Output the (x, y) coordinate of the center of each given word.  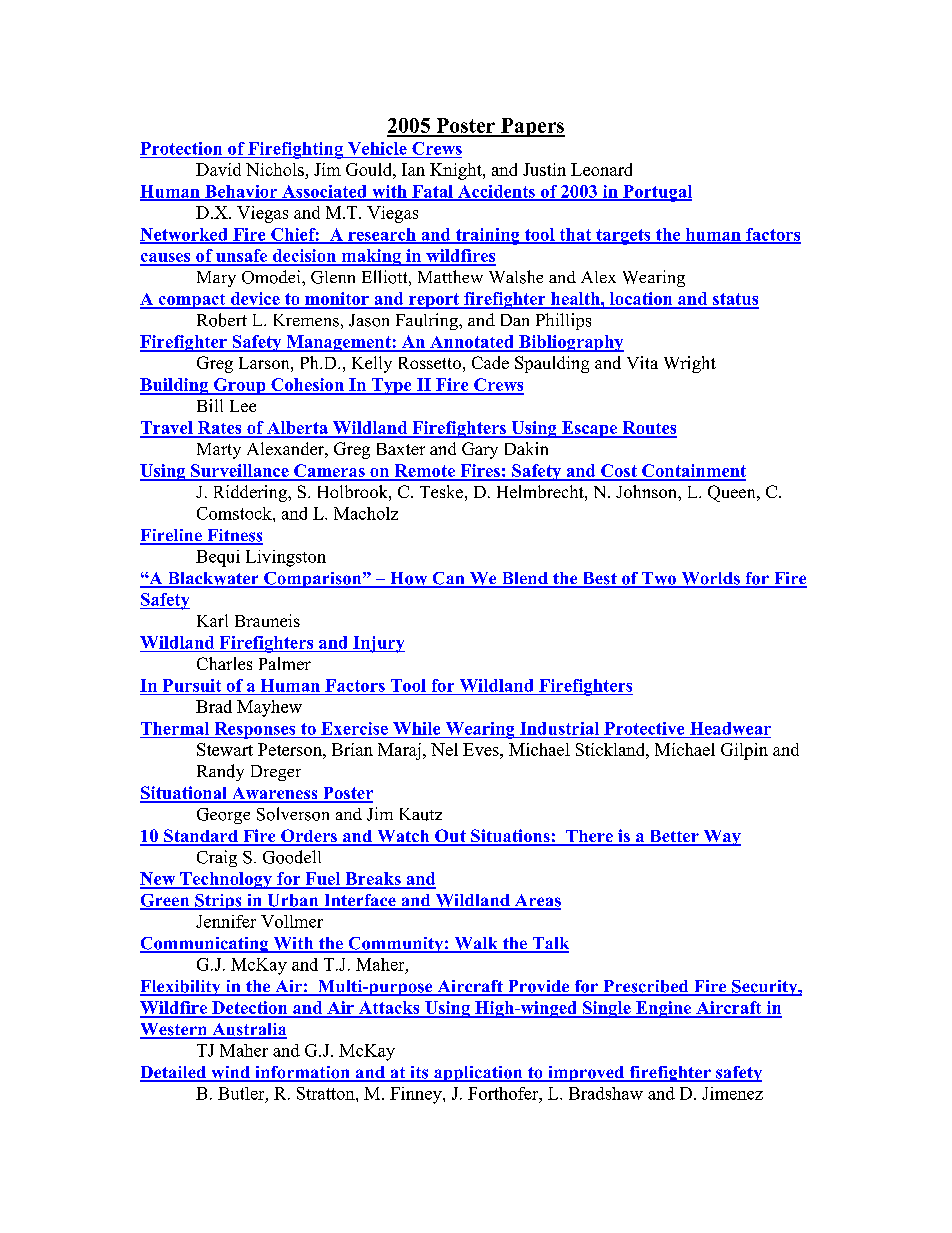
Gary (480, 450)
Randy (220, 772)
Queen (733, 493)
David (218, 169)
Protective (644, 728)
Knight (457, 171)
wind (230, 1073)
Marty (219, 451)
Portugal (656, 193)
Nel (444, 749)
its (419, 1073)
